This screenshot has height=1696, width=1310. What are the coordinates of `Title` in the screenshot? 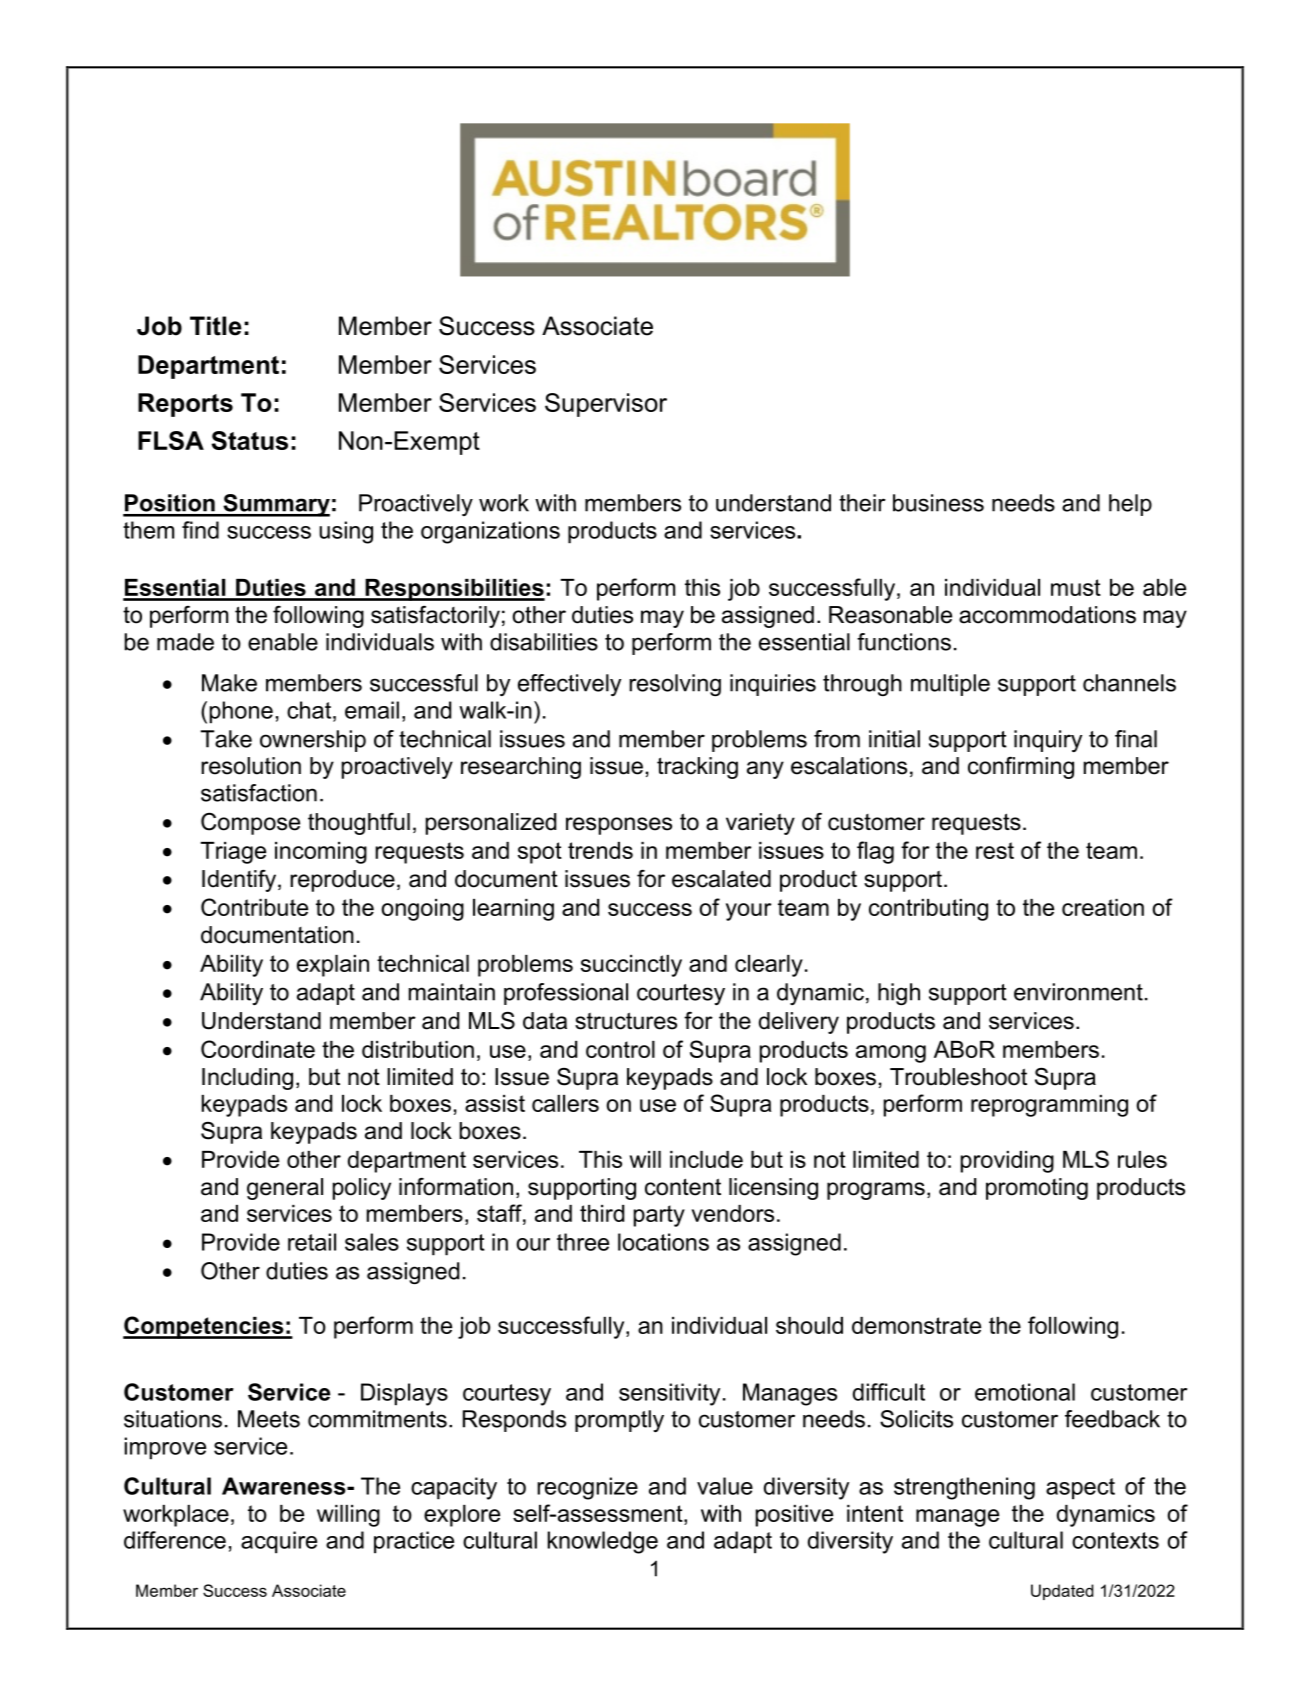 It's located at (216, 326).
